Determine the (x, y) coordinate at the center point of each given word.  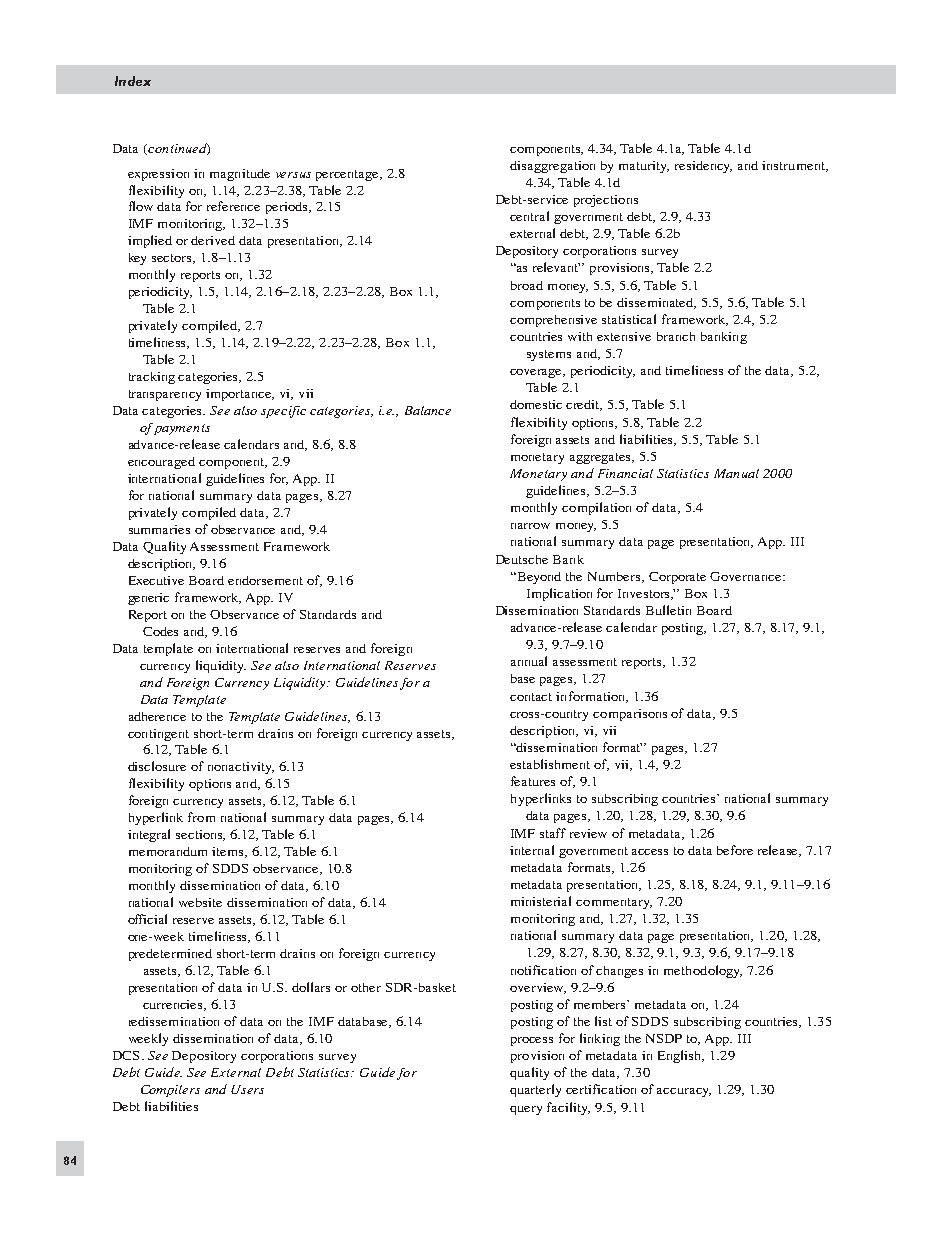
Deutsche (522, 559)
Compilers (170, 1091)
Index (133, 81)
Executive (156, 580)
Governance (747, 576)
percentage (349, 175)
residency (703, 167)
